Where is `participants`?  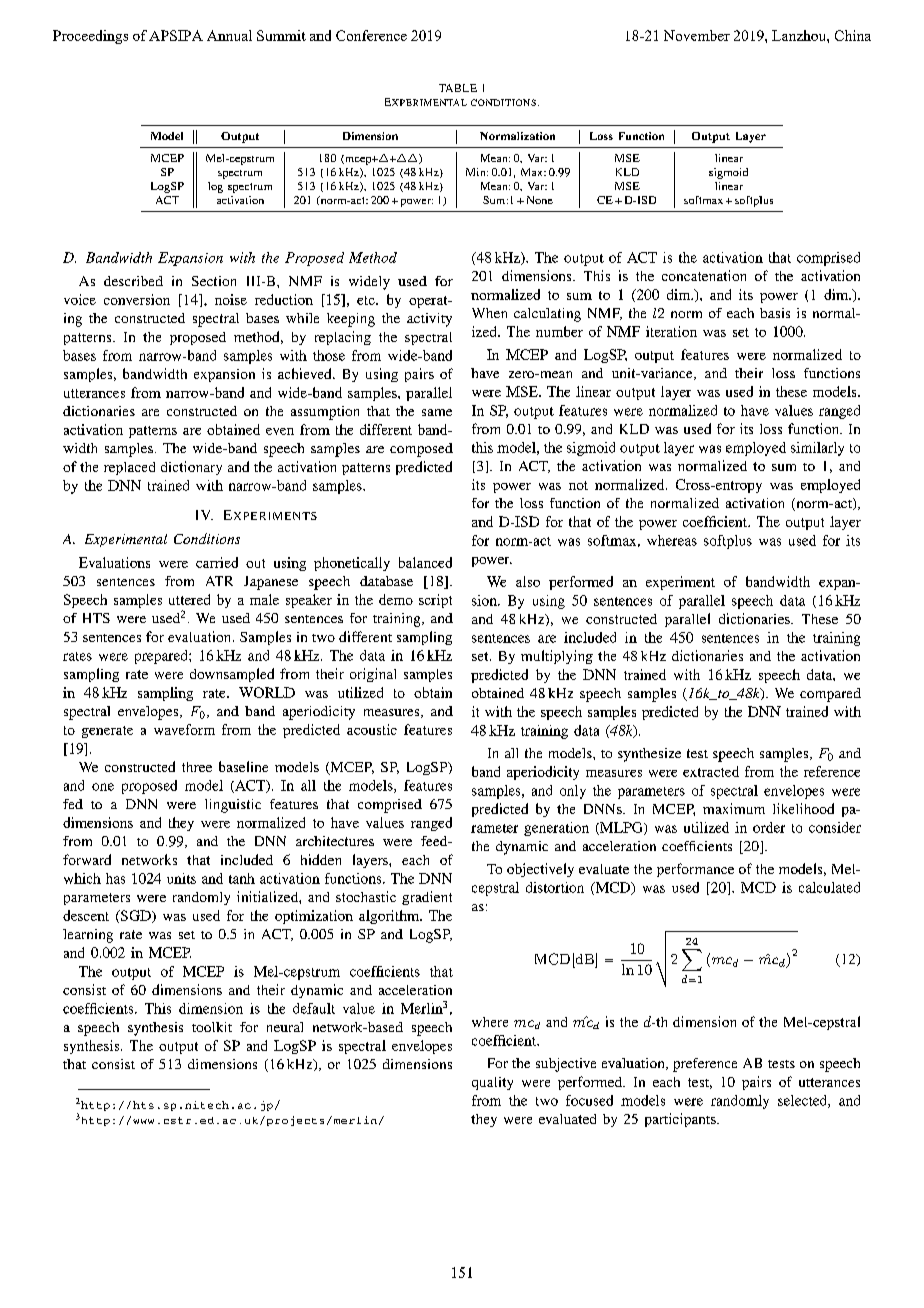 participants is located at coordinates (681, 1120).
